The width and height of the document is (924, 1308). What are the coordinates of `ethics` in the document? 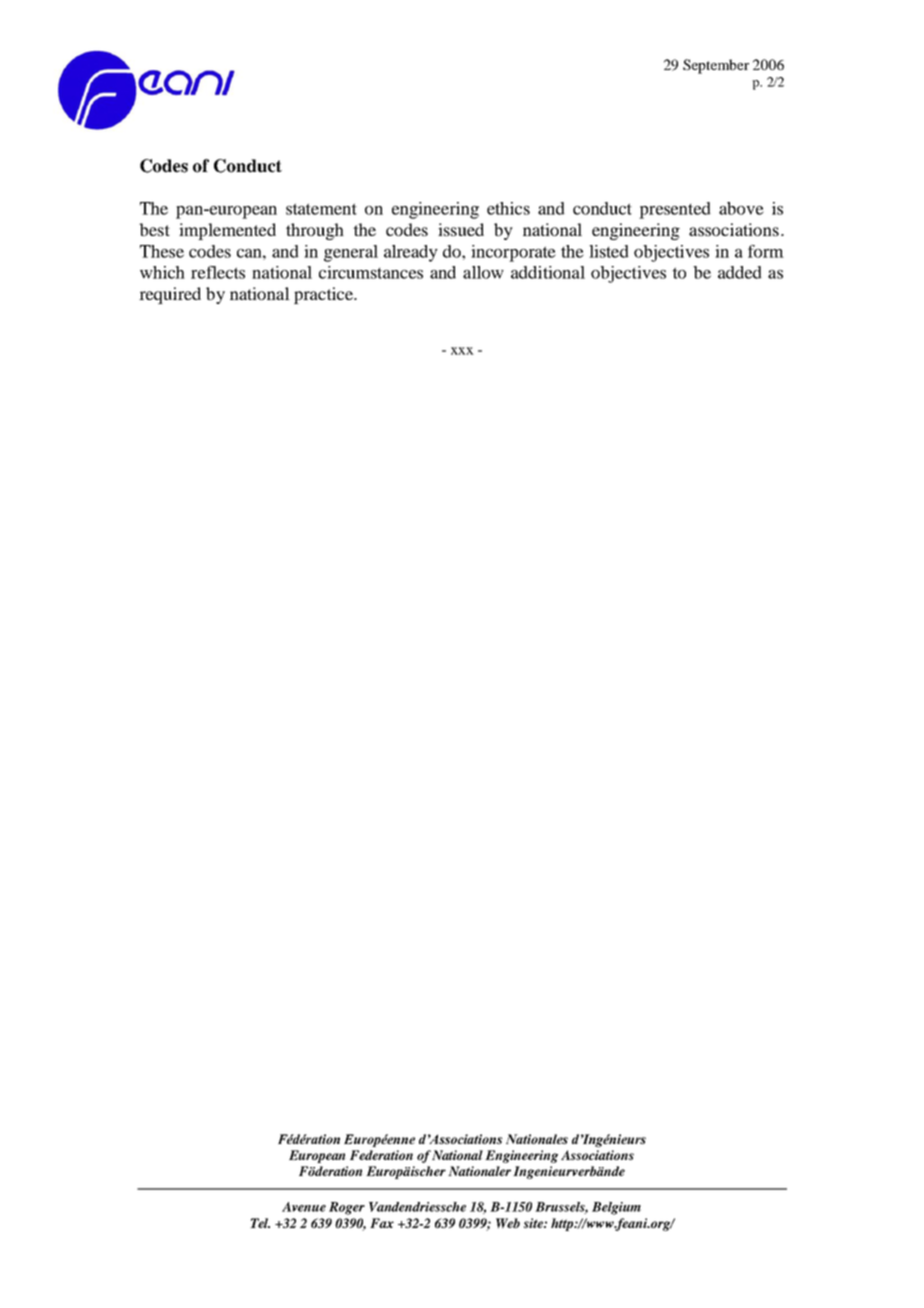 It's located at (508, 208).
